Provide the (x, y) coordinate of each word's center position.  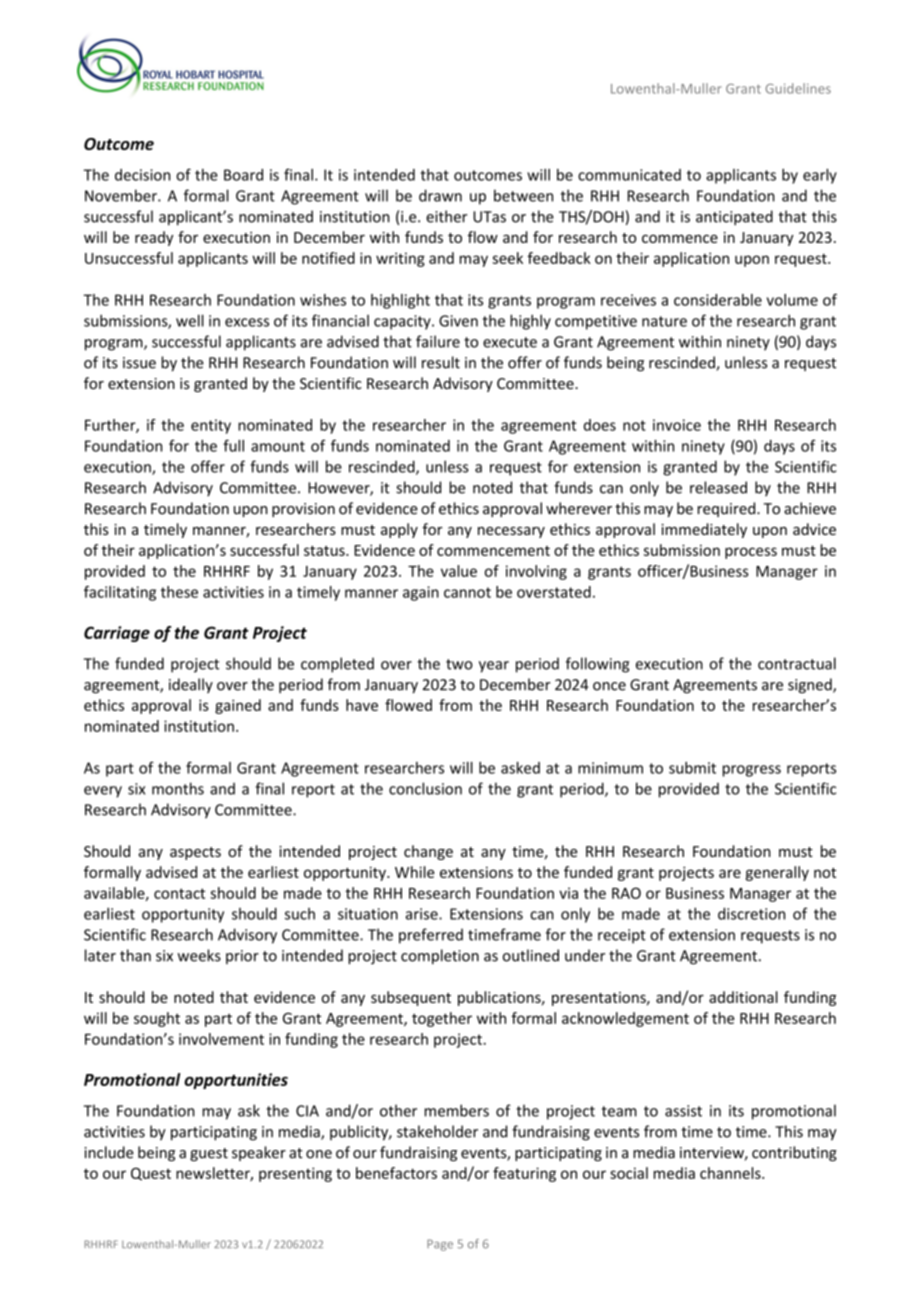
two (459, 664)
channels (731, 1173)
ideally (191, 685)
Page (440, 1245)
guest (209, 1154)
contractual (797, 663)
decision (142, 175)
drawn (440, 195)
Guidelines (798, 88)
